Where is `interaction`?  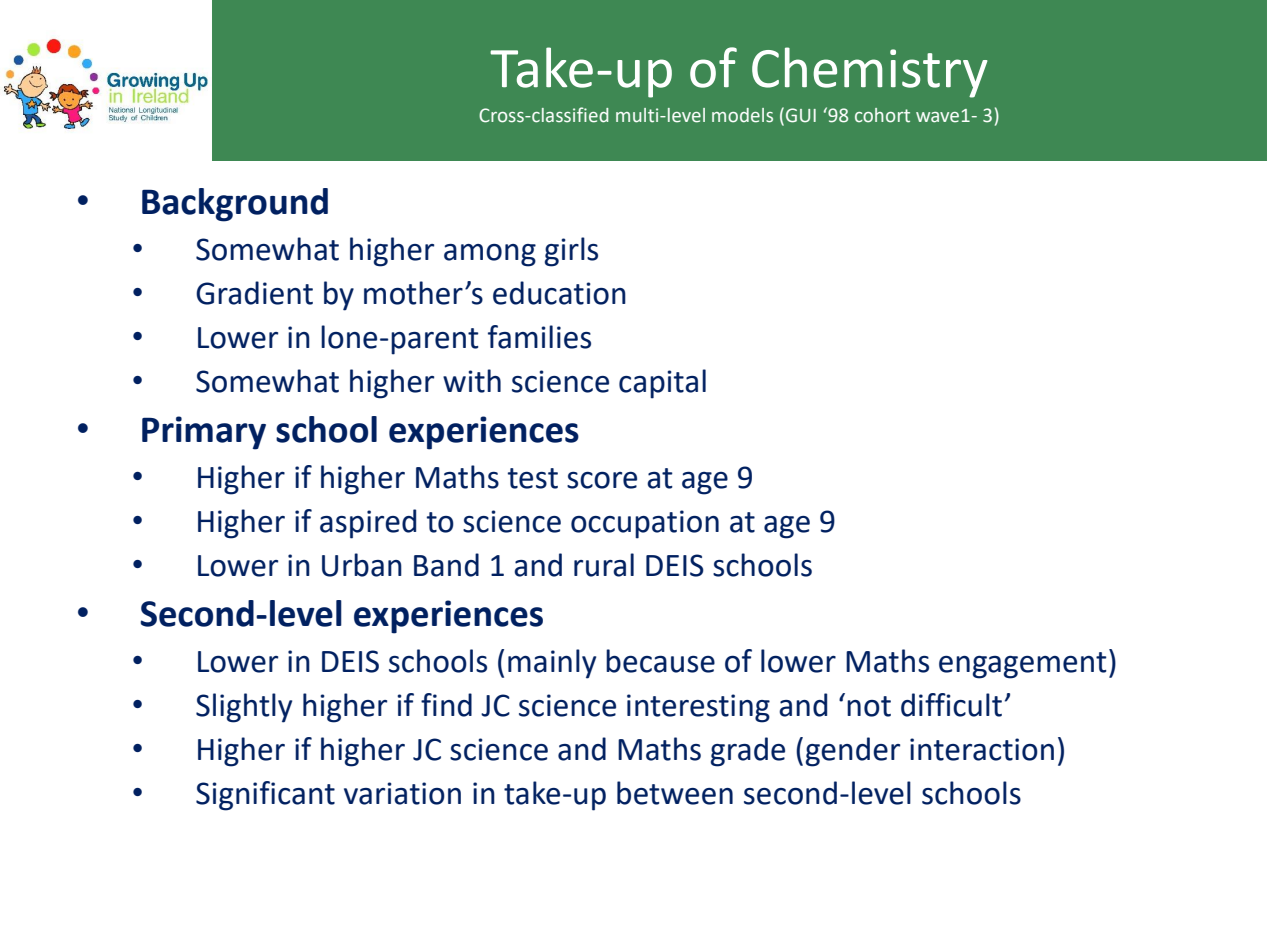
interaction is located at coordinates (982, 749).
